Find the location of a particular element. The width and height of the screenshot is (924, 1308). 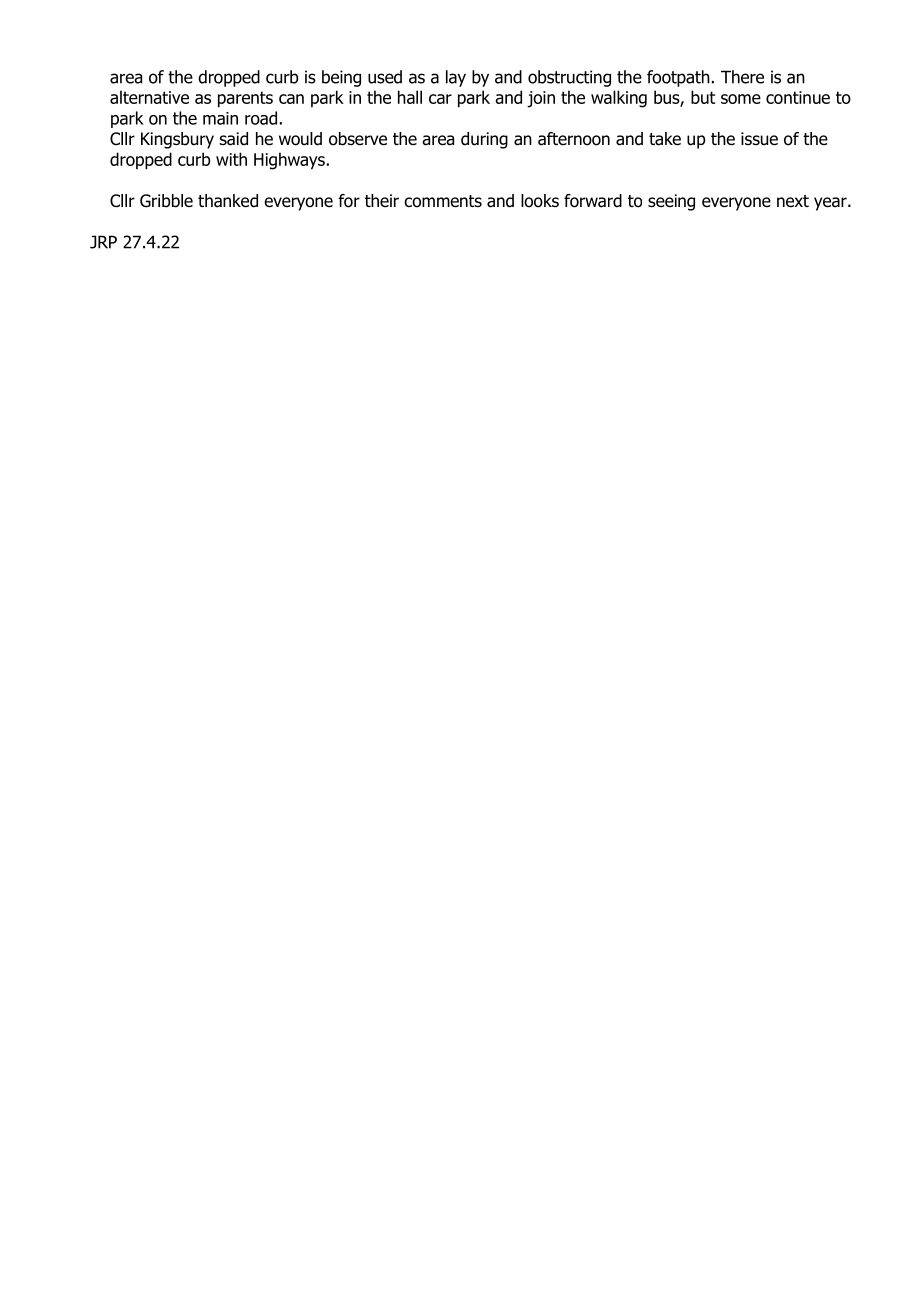

alternative is located at coordinates (149, 97).
